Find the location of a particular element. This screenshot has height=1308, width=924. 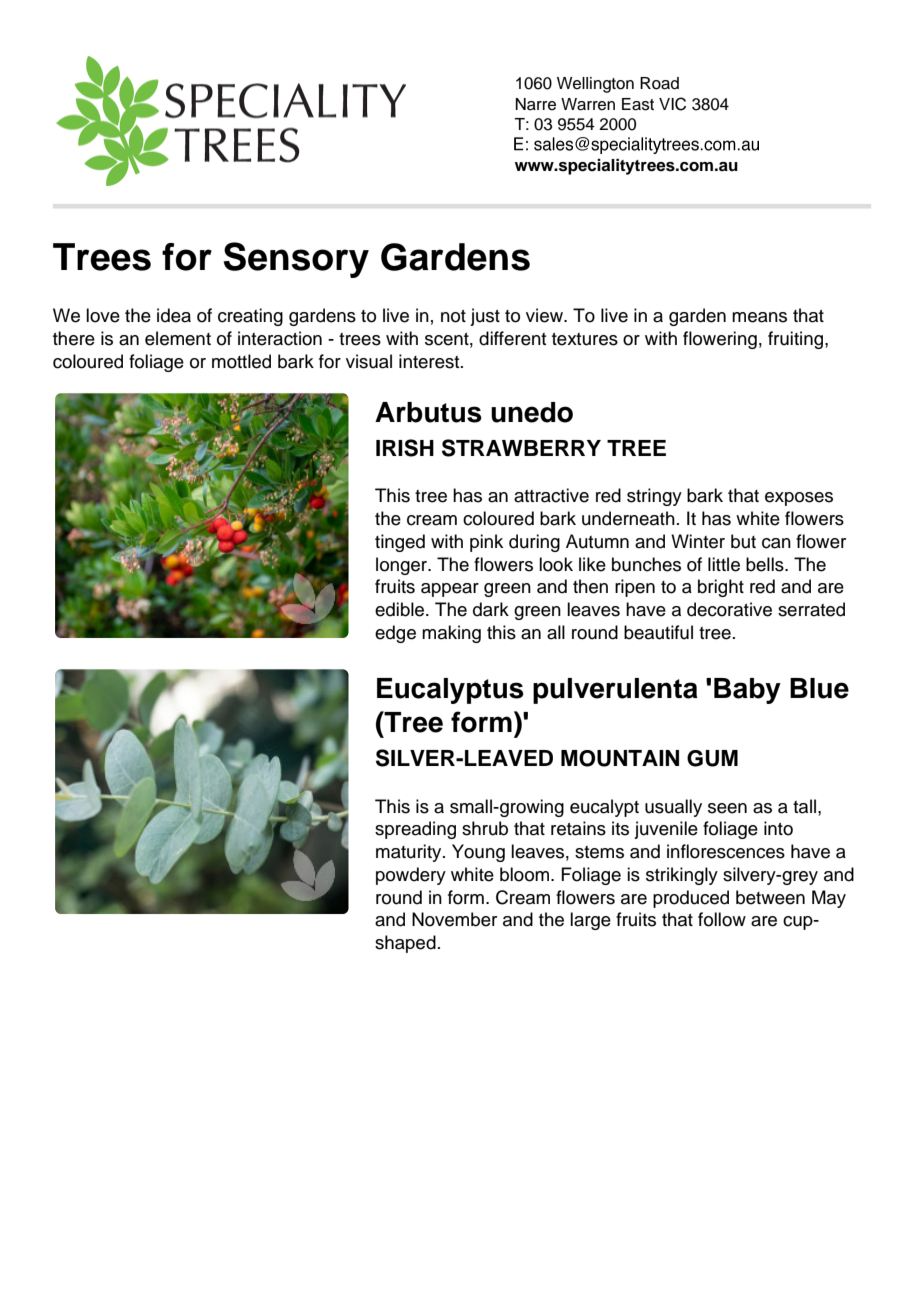

powdery is located at coordinates (411, 876).
